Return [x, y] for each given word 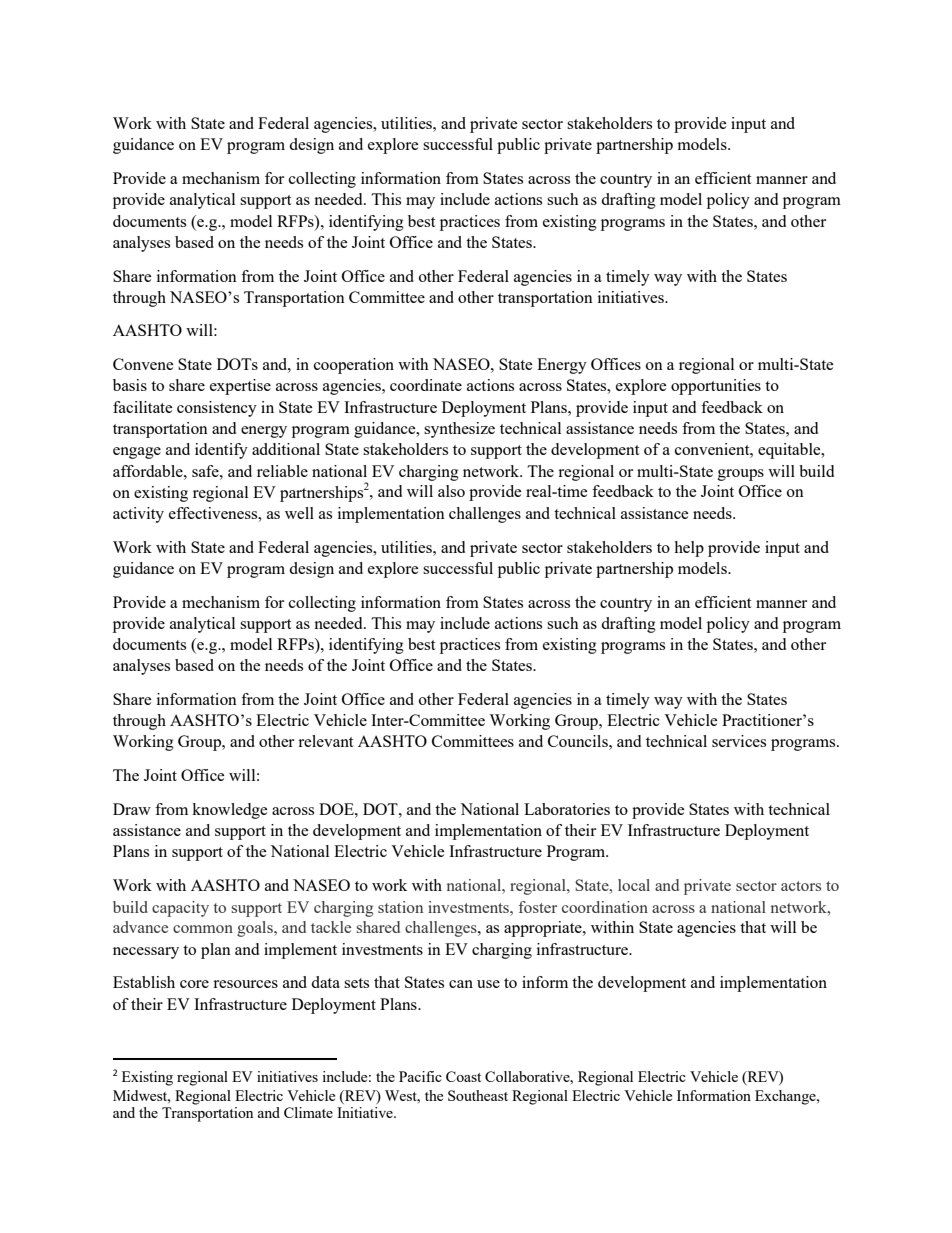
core [194, 984]
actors [801, 886]
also [451, 491]
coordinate [426, 385]
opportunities [716, 387]
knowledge [230, 811]
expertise [240, 387]
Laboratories [567, 809]
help [689, 549]
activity [138, 515]
